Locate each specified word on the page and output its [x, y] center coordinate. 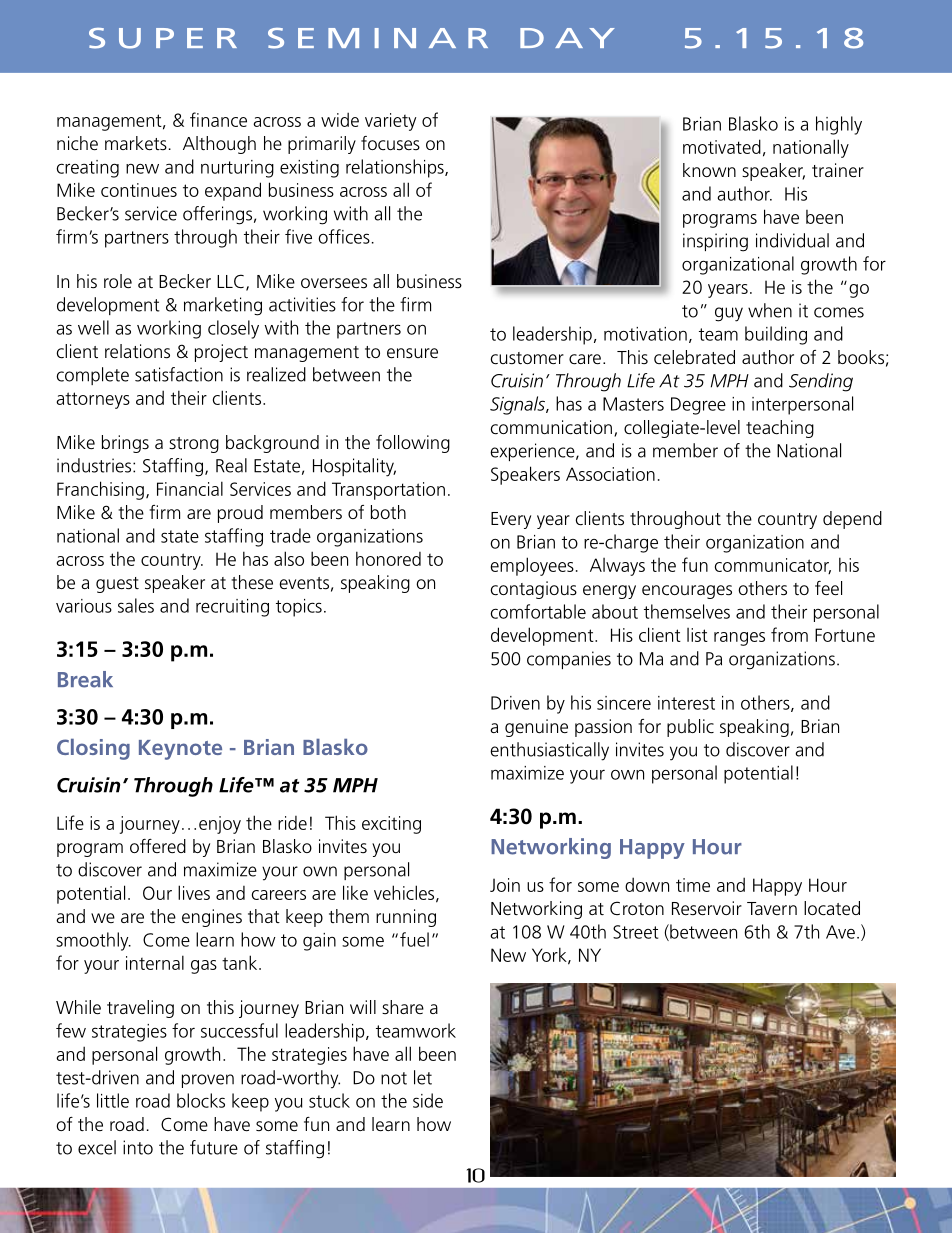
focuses [390, 143]
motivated [722, 146]
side [428, 1100]
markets [136, 143]
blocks [201, 1100]
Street [635, 932]
